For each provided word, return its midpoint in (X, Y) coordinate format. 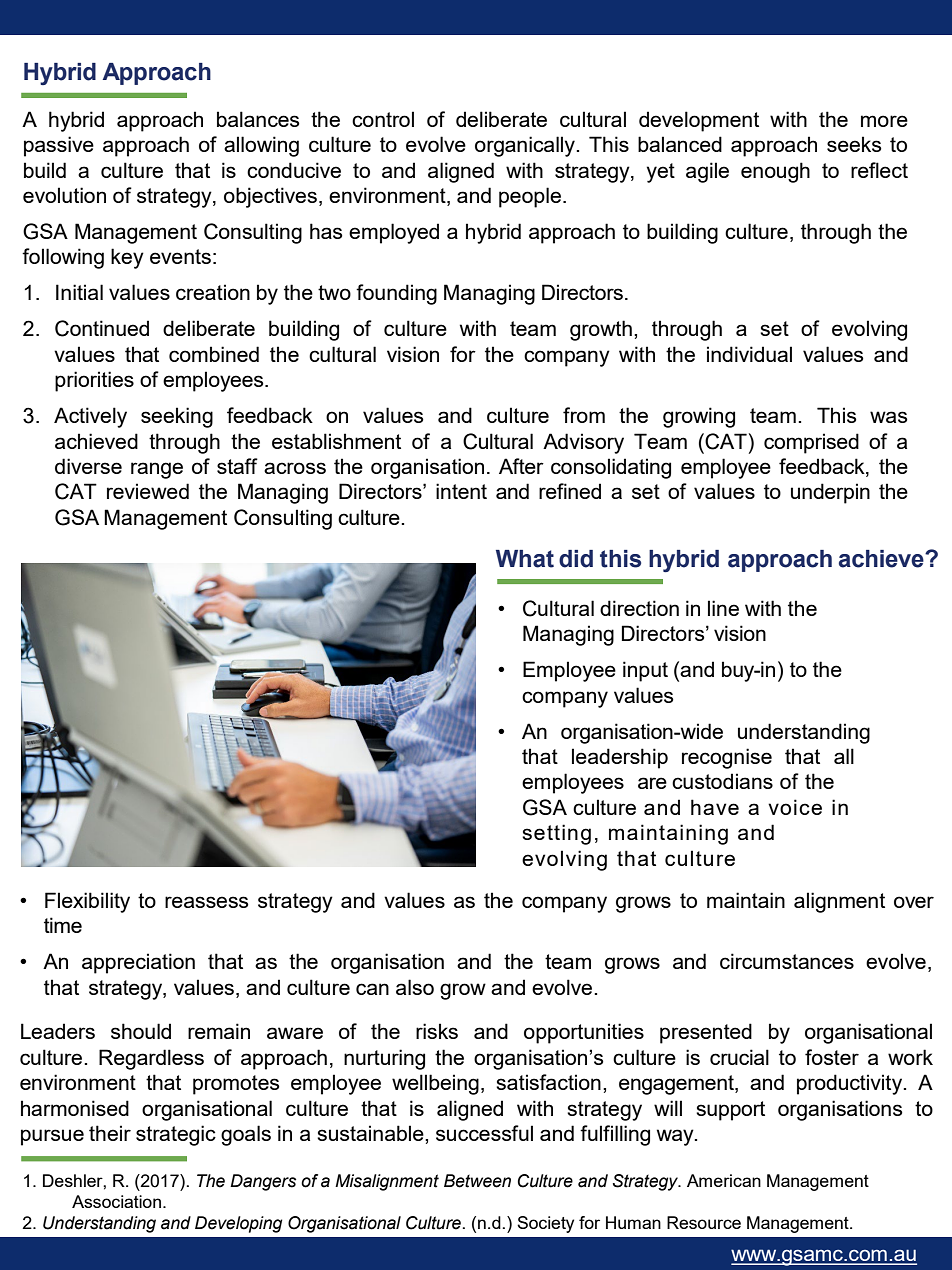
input (645, 671)
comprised (811, 443)
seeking (177, 417)
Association (116, 1201)
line (723, 608)
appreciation (138, 963)
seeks (854, 144)
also (415, 987)
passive (59, 146)
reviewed (148, 491)
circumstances (787, 961)
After (521, 466)
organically (526, 146)
